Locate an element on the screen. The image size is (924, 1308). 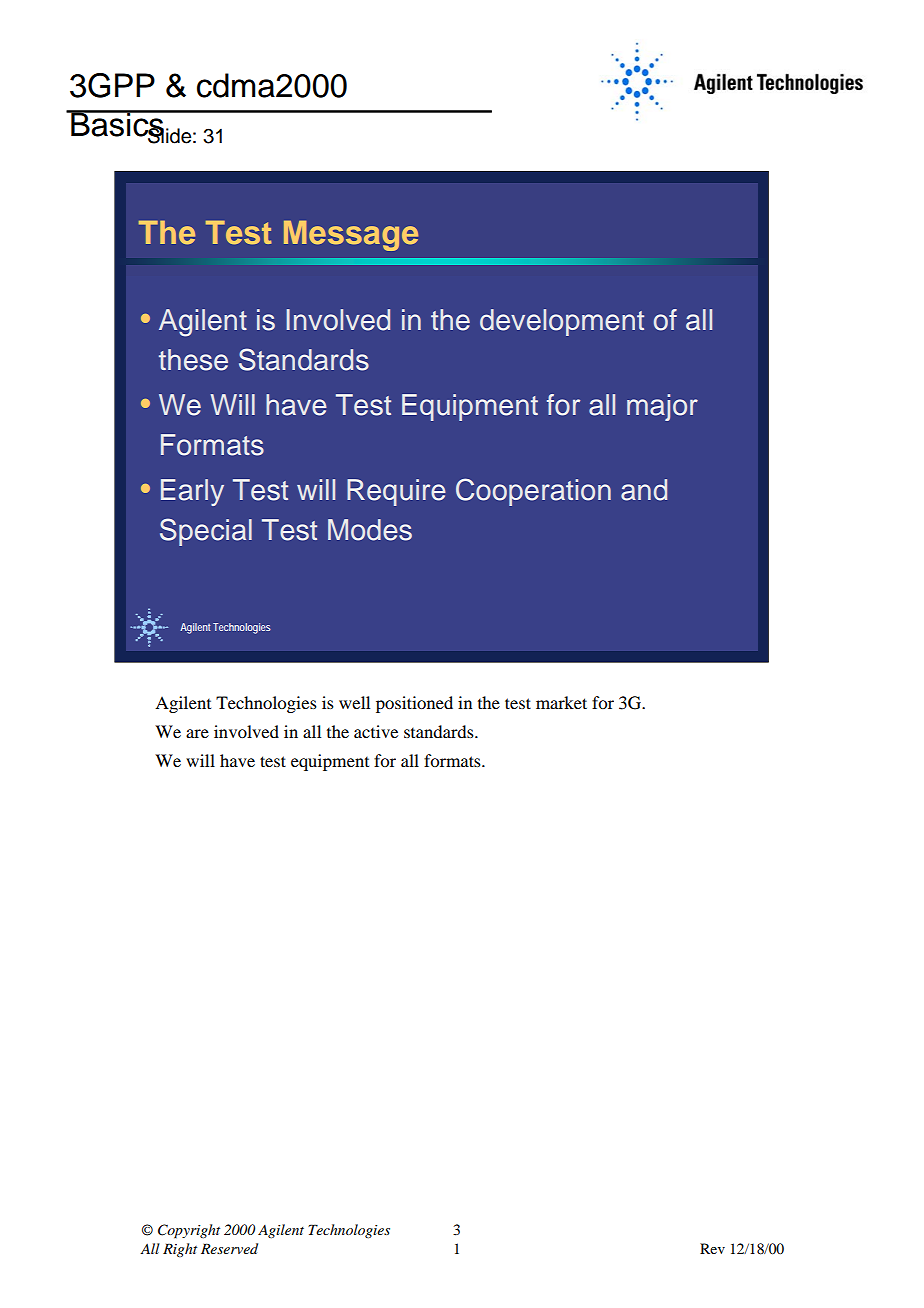
are is located at coordinates (197, 733).
